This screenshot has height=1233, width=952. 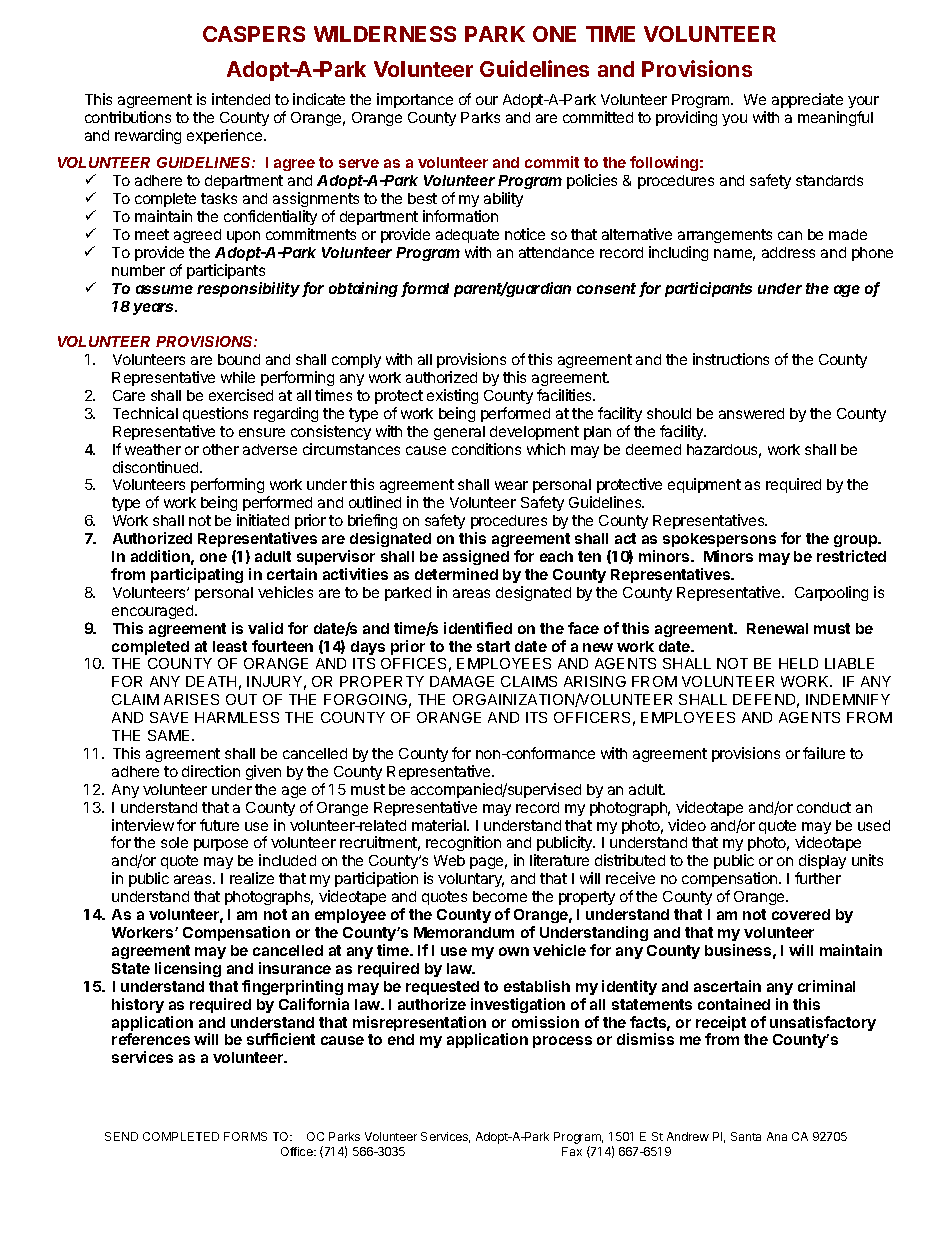 I want to click on Fax, so click(x=572, y=1151).
